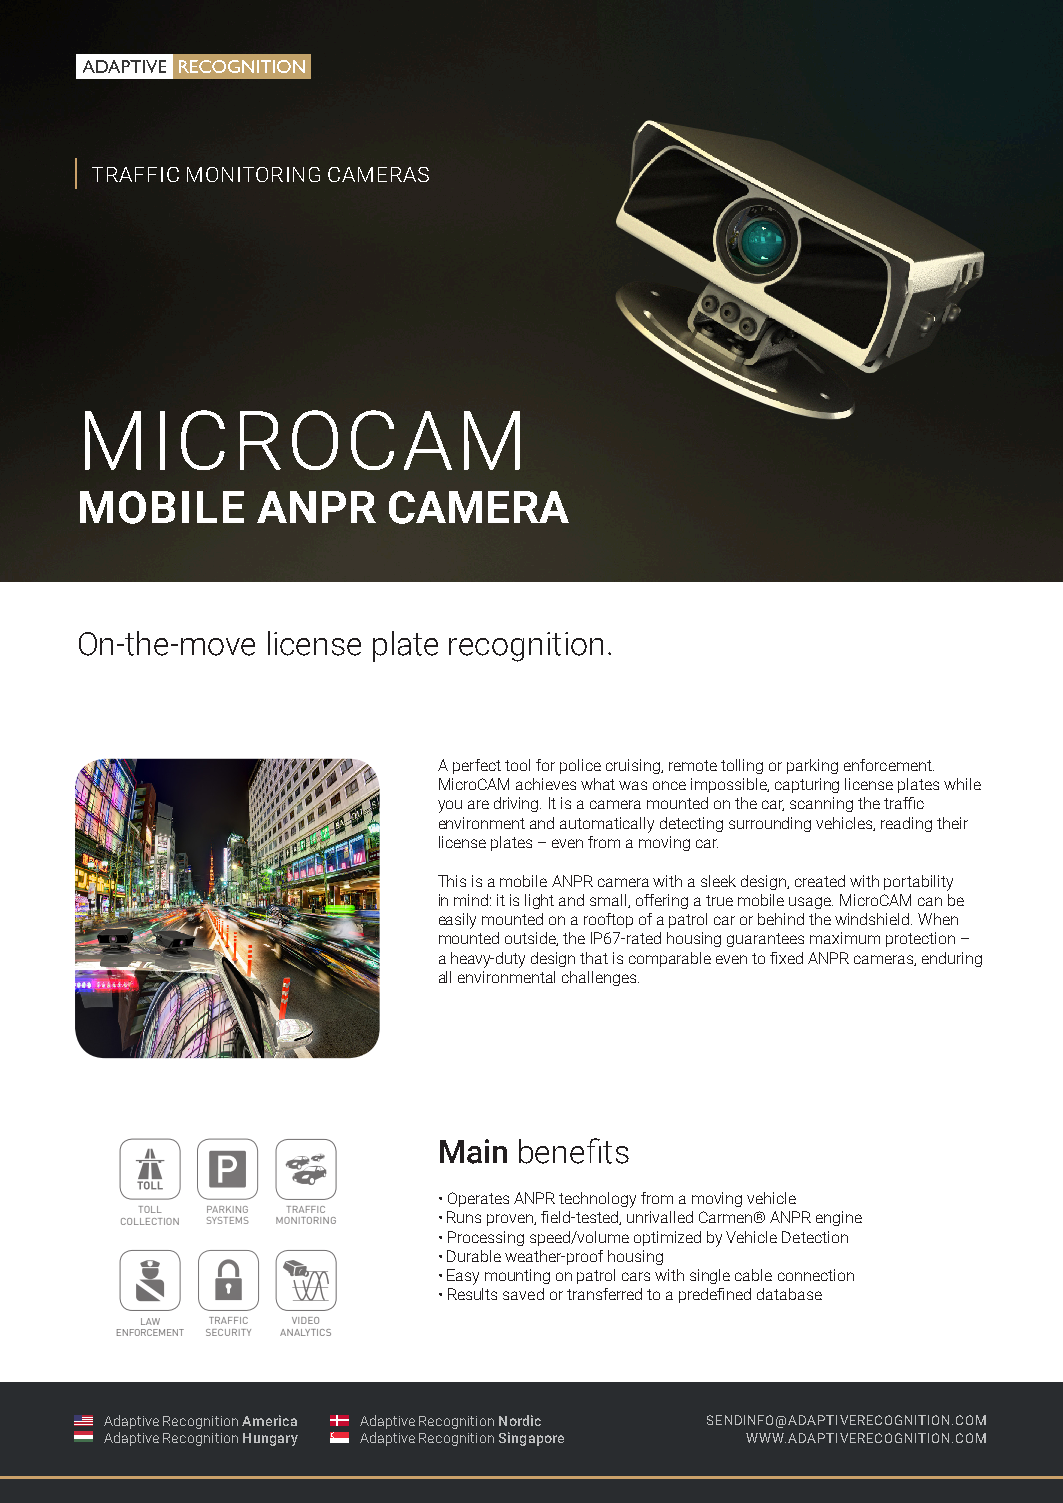 This screenshot has width=1063, height=1503. Describe the element at coordinates (845, 938) in the screenshot. I see `maximum` at that location.
